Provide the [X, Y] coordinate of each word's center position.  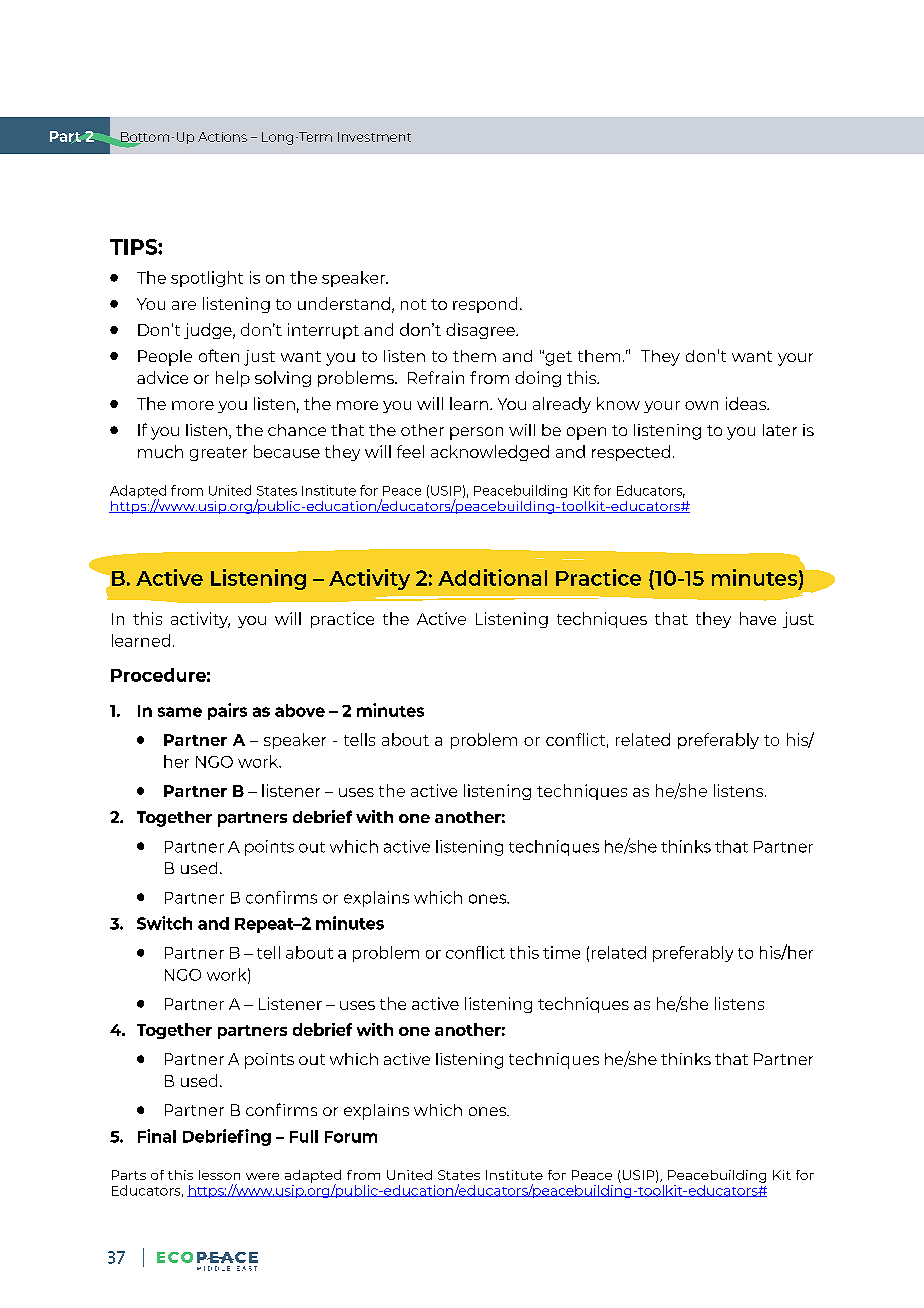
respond [485, 305]
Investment [374, 137]
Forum [351, 1137]
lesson [219, 1175]
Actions [222, 137]
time [561, 952]
